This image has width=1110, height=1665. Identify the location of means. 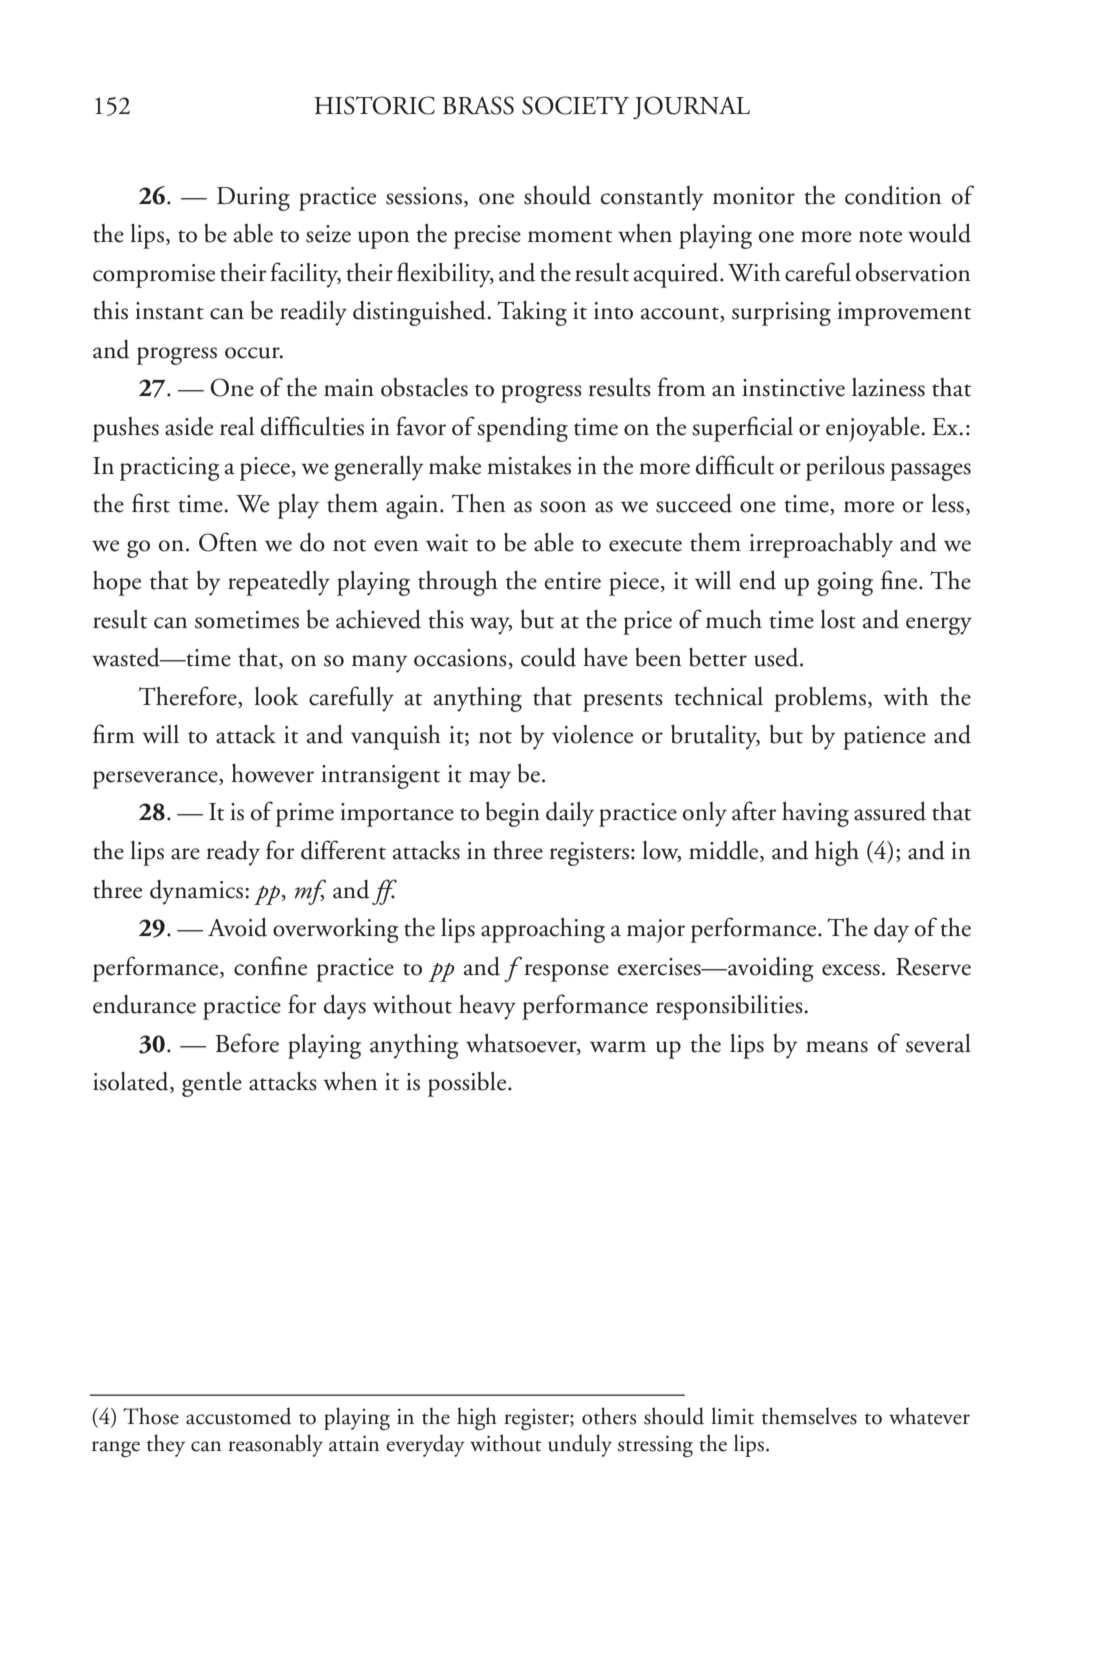
(837, 1047).
